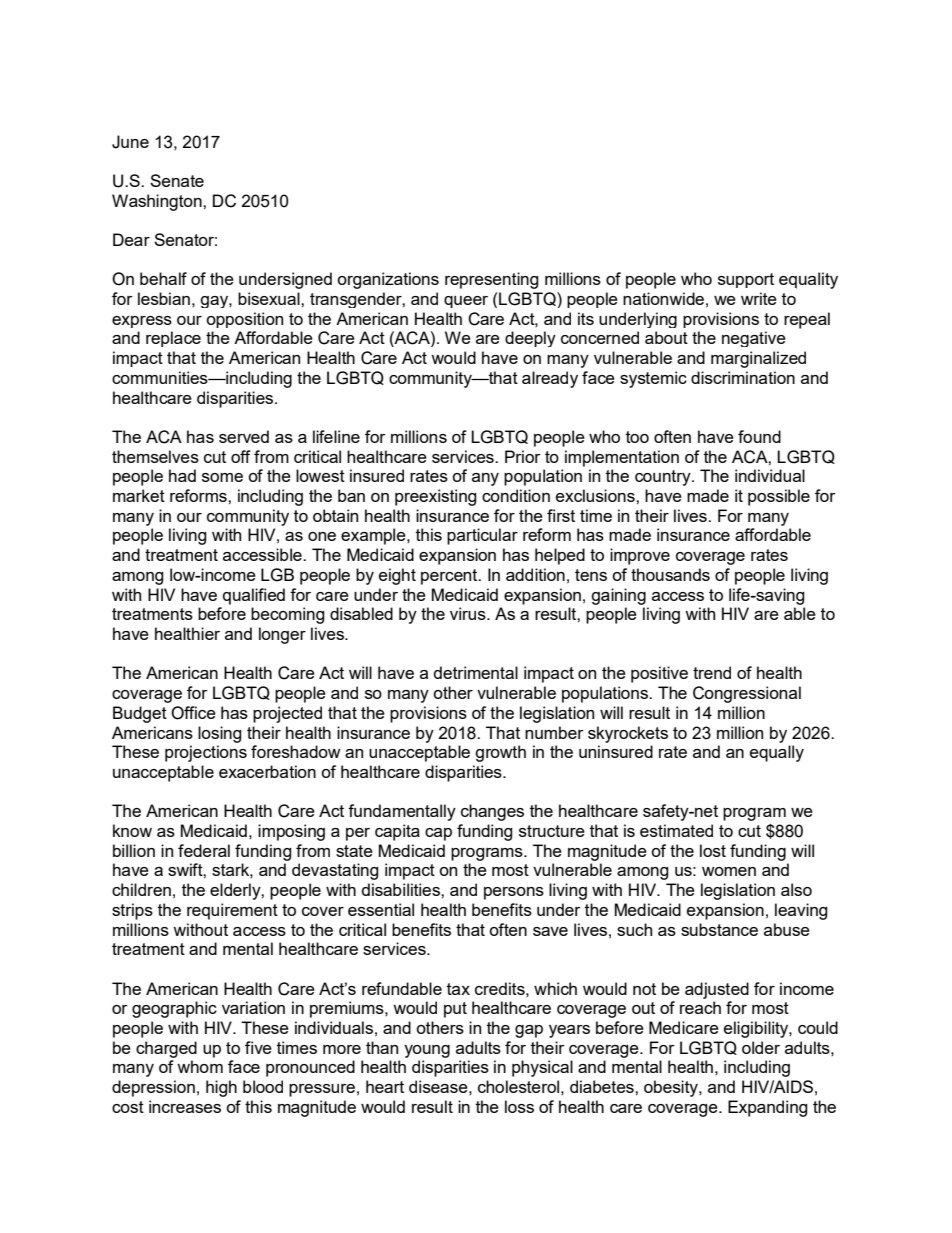 The width and height of the screenshot is (952, 1233). I want to click on Senate, so click(177, 180).
